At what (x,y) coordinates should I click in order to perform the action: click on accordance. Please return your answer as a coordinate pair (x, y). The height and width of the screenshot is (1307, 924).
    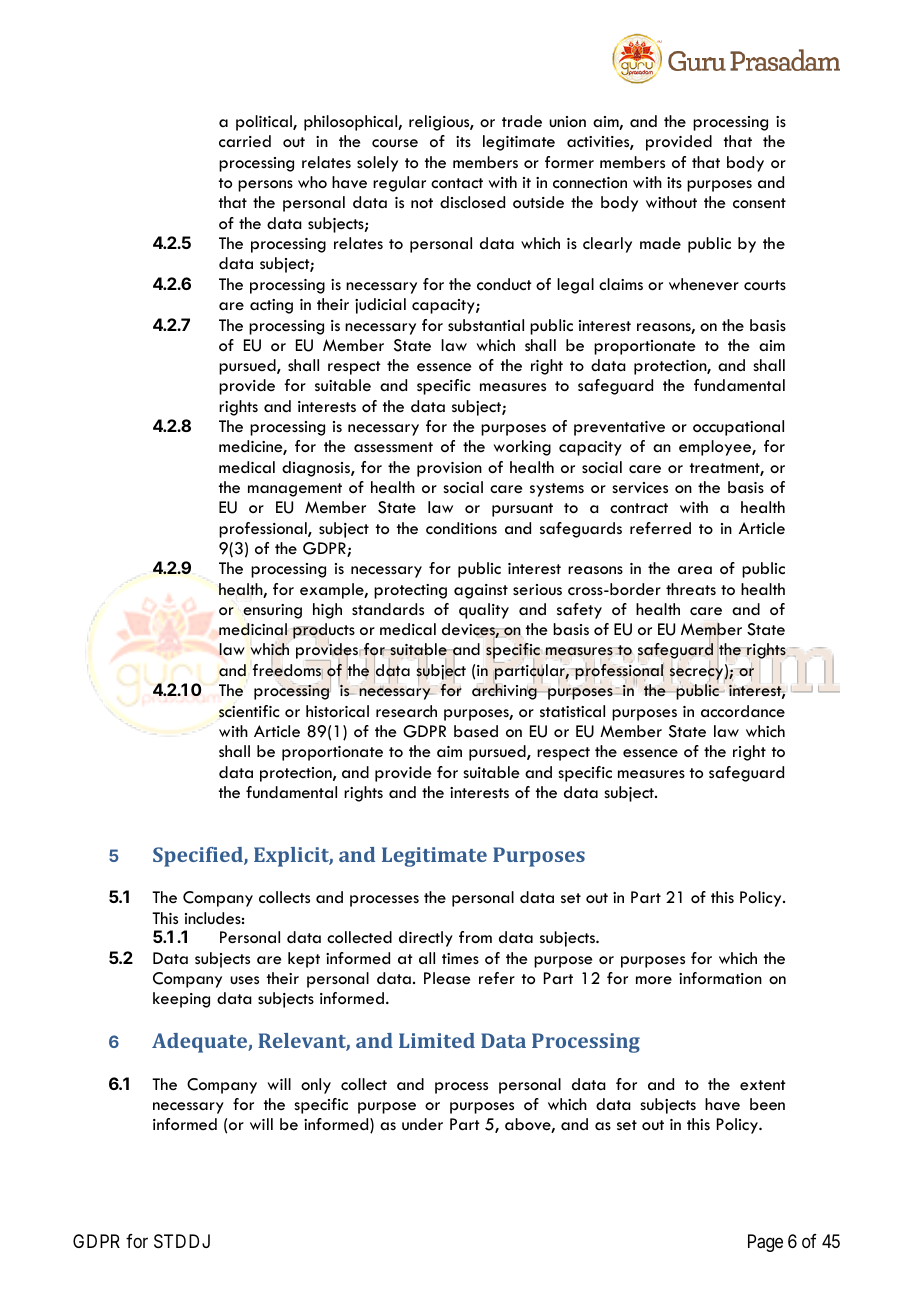
    Looking at the image, I should click on (743, 711).
